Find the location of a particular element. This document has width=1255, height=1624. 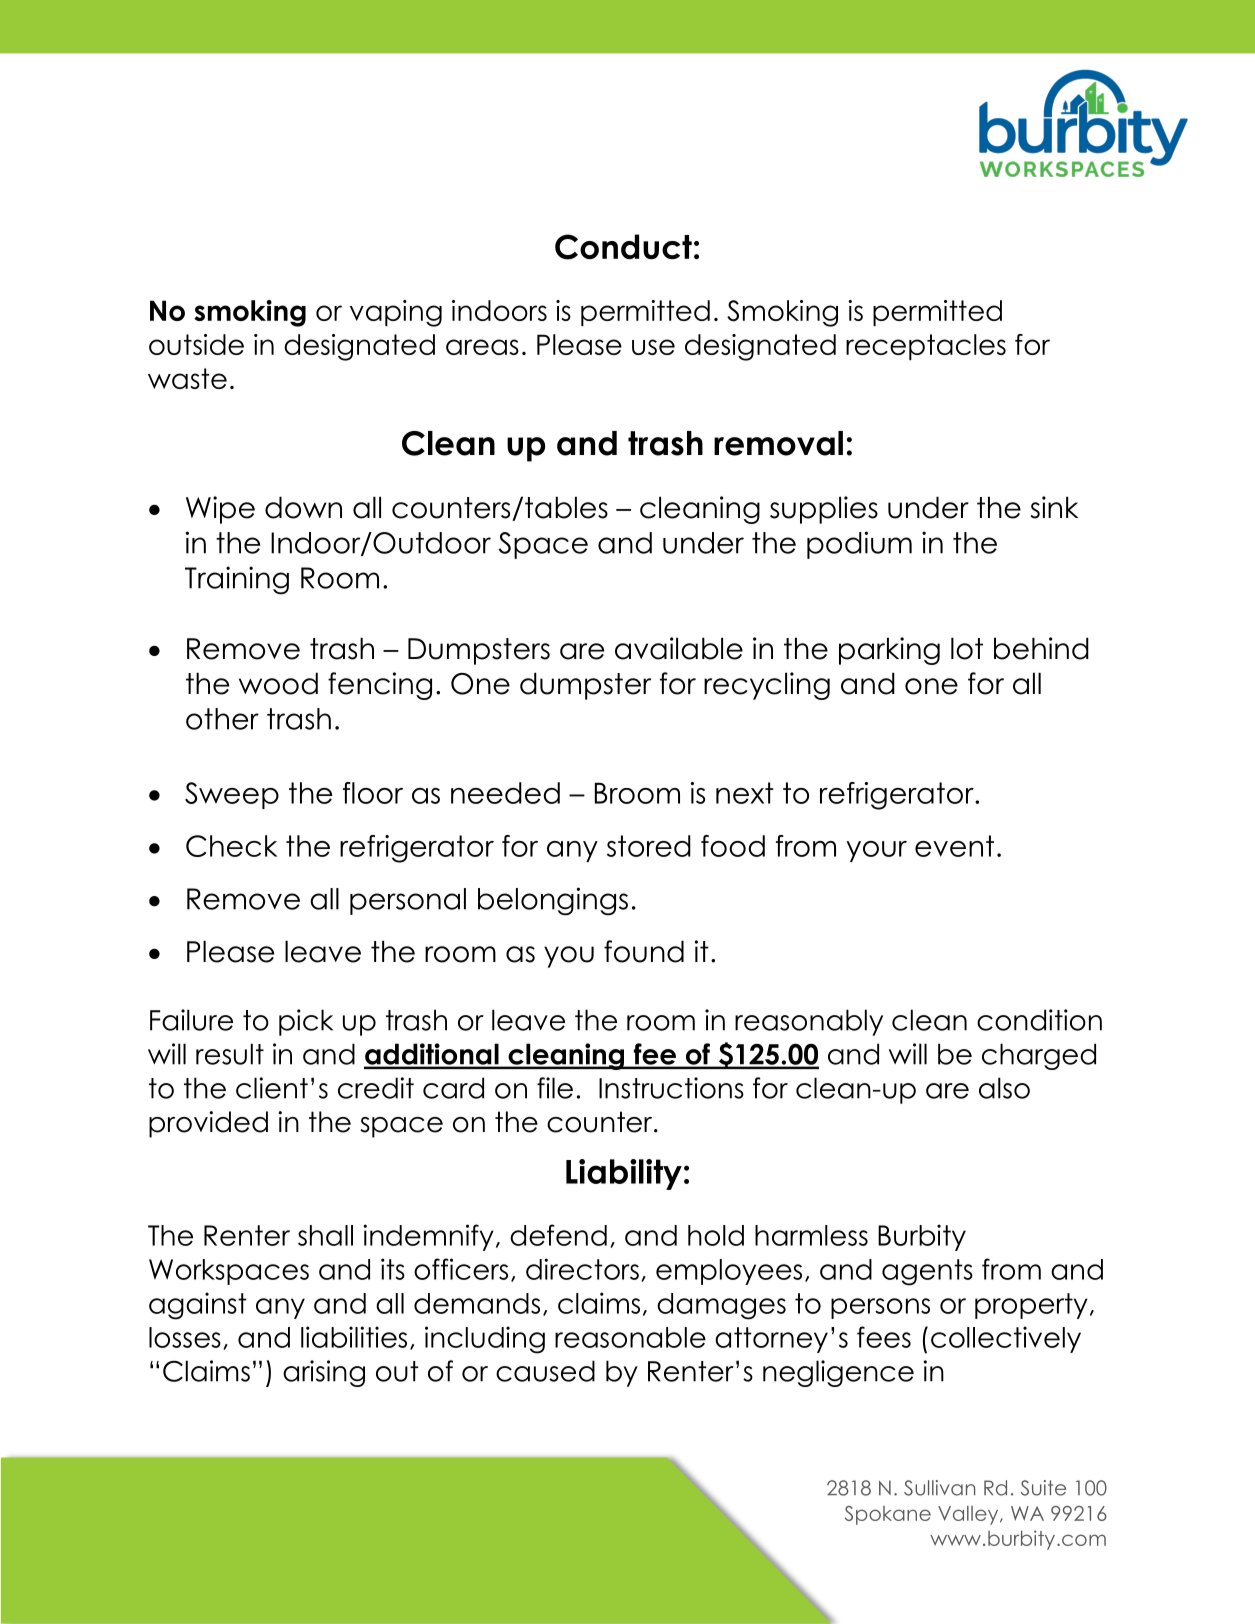

vaping is located at coordinates (396, 313).
